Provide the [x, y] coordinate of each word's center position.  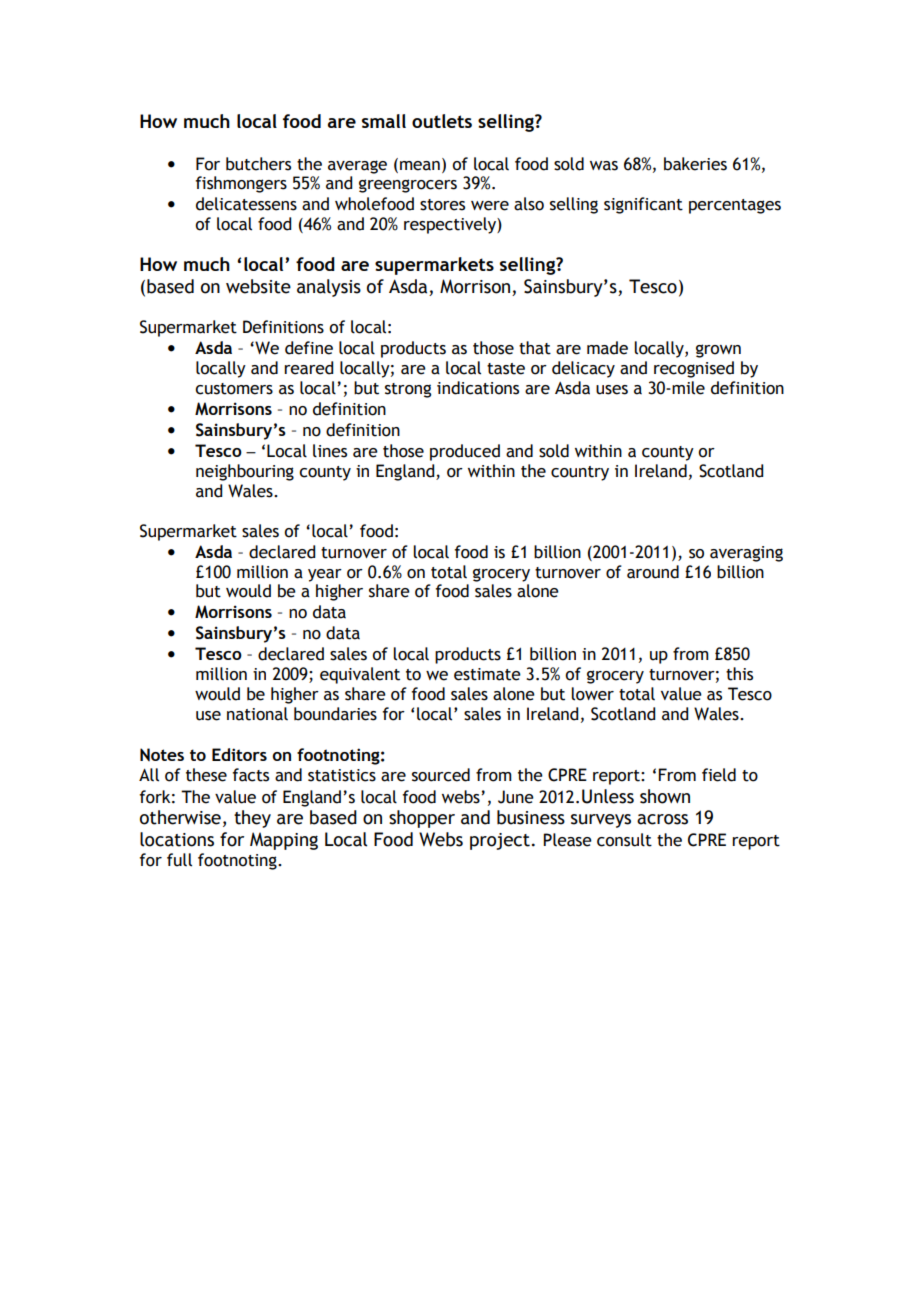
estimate [487, 674]
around [653, 572]
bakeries [695, 164]
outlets [442, 121]
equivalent [360, 675]
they [252, 819]
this [739, 674]
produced [465, 452]
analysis [329, 288]
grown [718, 351]
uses [612, 390]
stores [442, 205]
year [325, 575]
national [257, 714]
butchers [258, 164]
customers [234, 389]
